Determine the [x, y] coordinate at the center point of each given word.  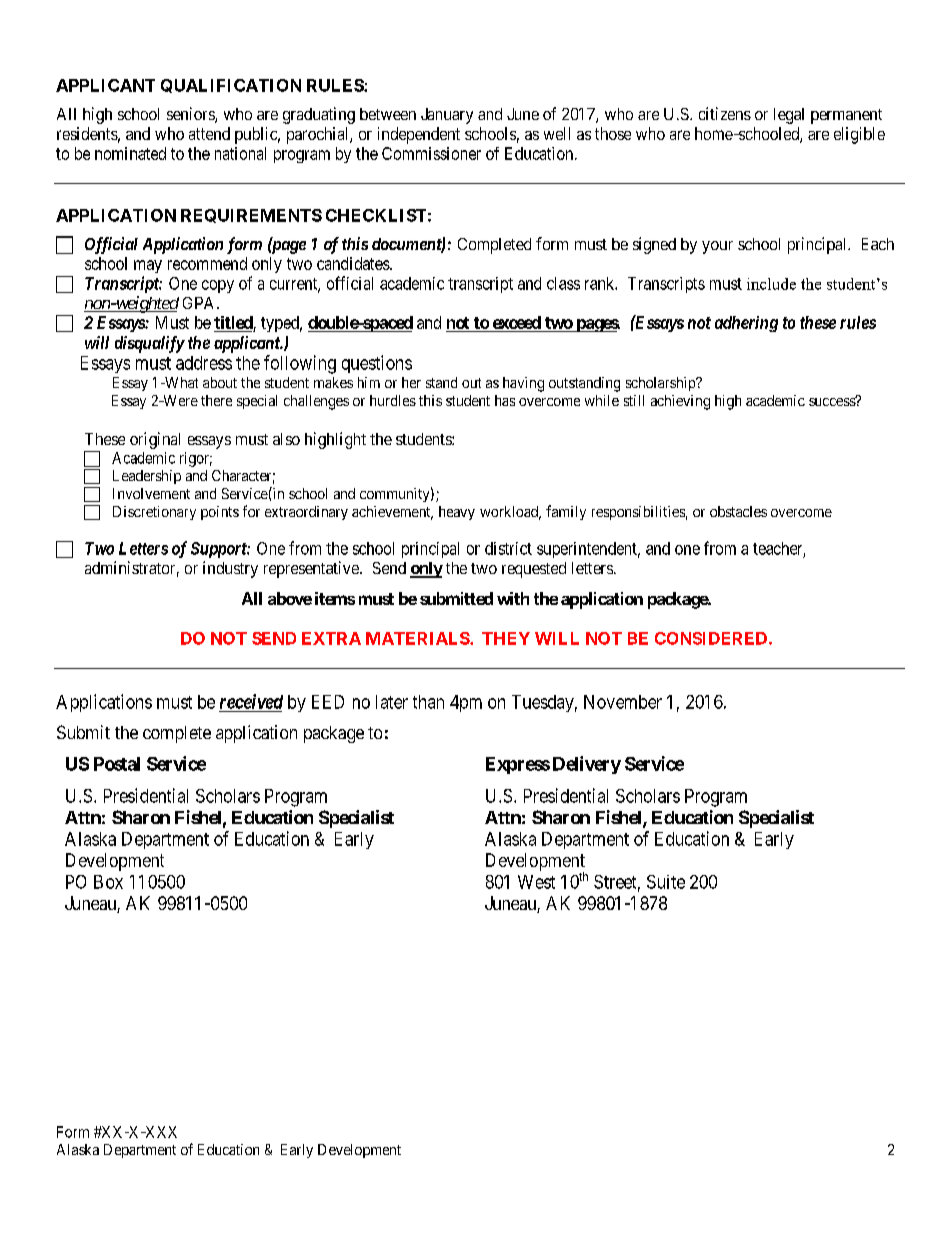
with [513, 598]
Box [108, 882]
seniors [191, 115]
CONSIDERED [712, 638]
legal [789, 116]
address [204, 363]
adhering [746, 324]
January [447, 116]
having [523, 384]
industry [230, 569]
